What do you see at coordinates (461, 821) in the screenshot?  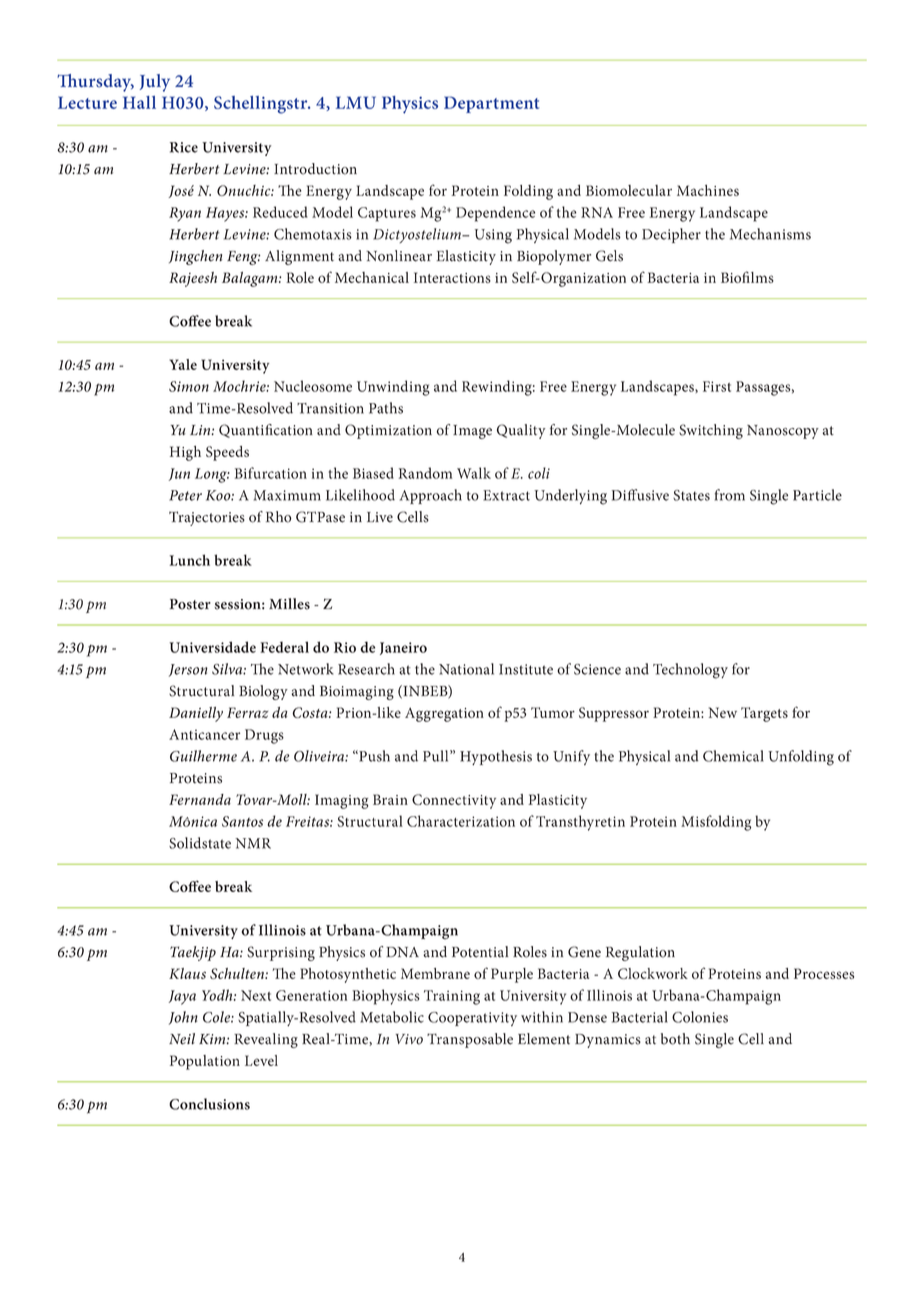 I see `Characterization` at bounding box center [461, 821].
